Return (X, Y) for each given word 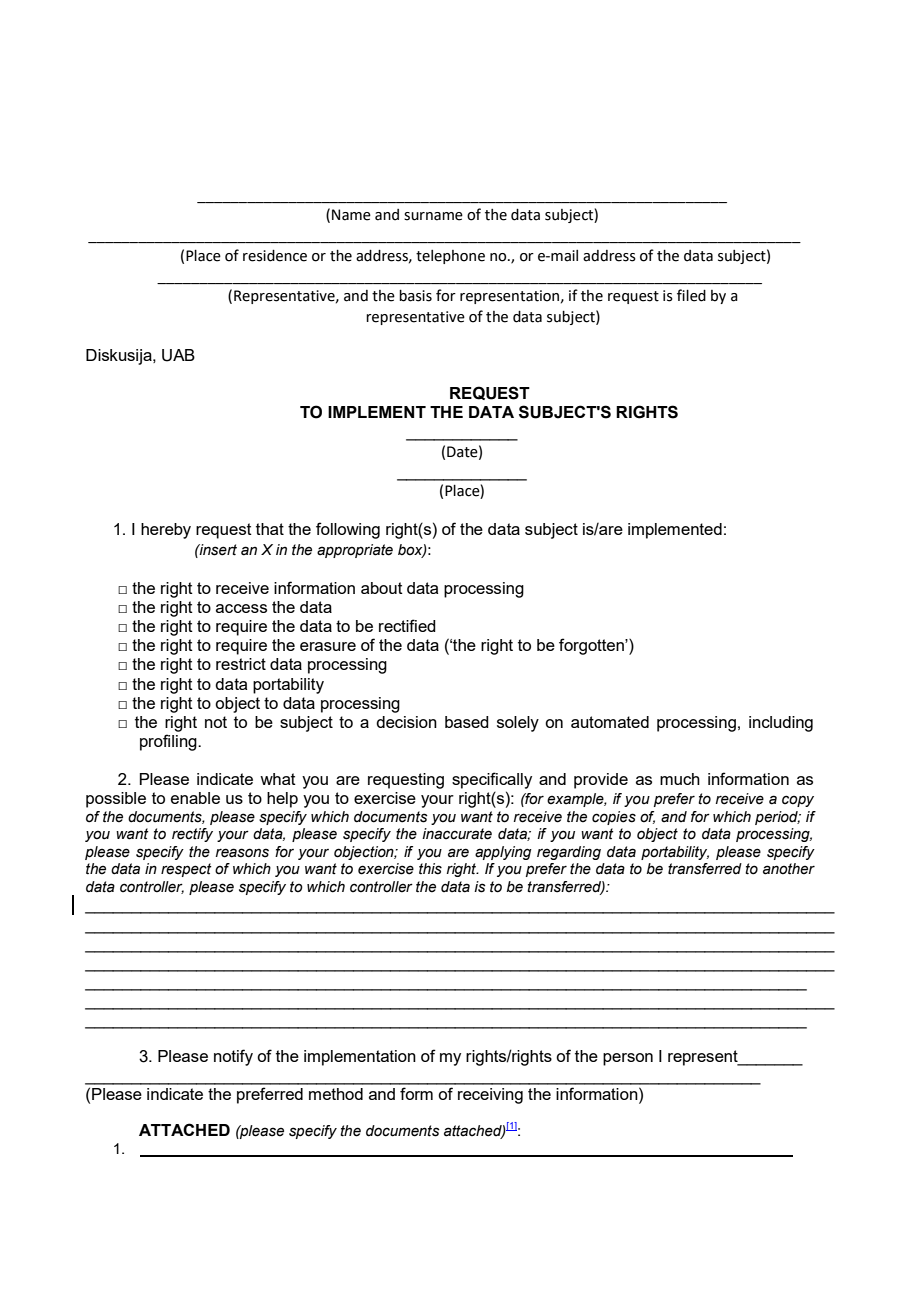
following (348, 530)
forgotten (592, 646)
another (789, 869)
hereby (166, 531)
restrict (241, 664)
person (628, 1059)
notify (233, 1057)
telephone (450, 257)
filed (691, 295)
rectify (192, 835)
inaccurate (457, 834)
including (781, 724)
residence (275, 256)
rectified (407, 625)
